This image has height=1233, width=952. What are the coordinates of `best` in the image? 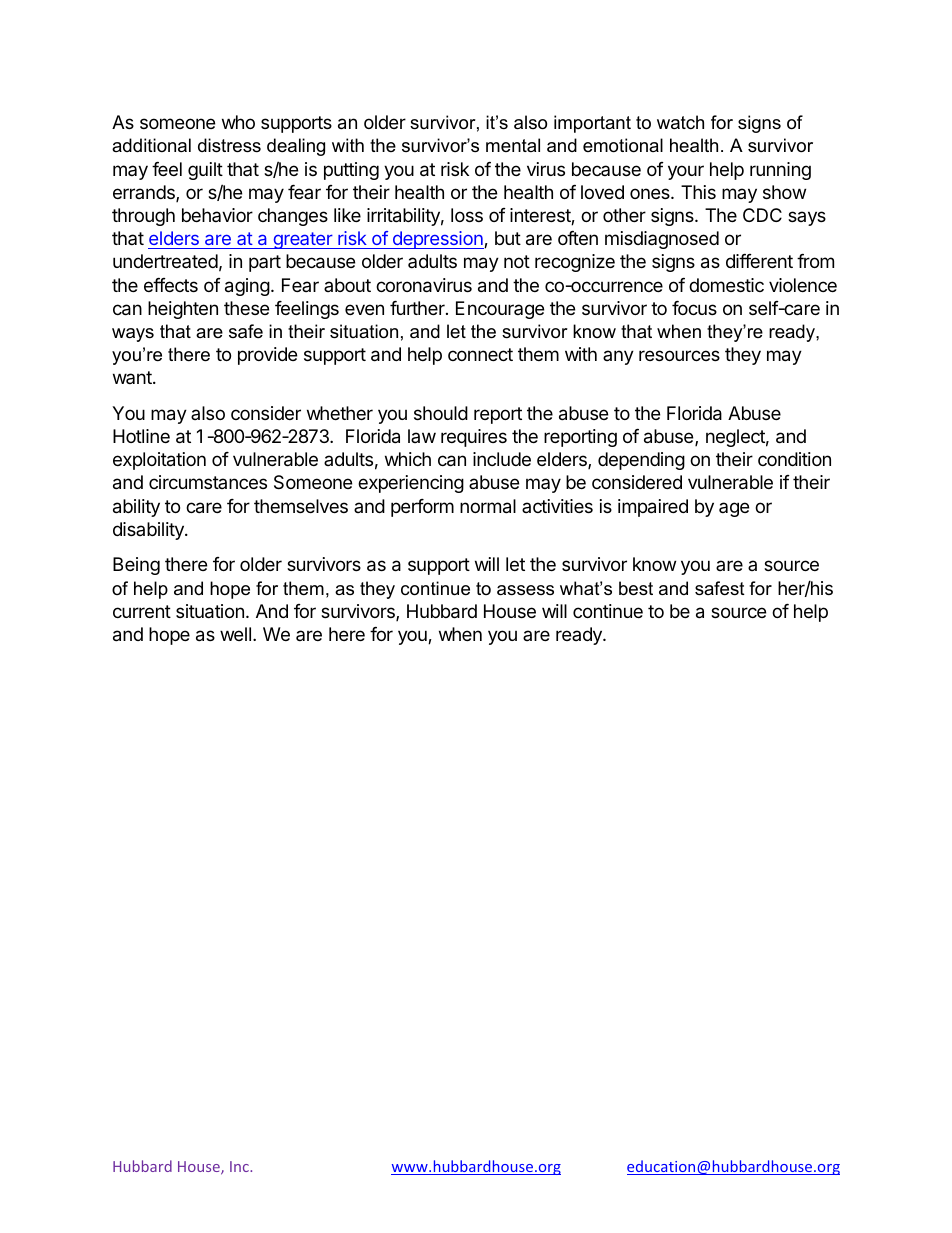 It's located at (636, 588).
